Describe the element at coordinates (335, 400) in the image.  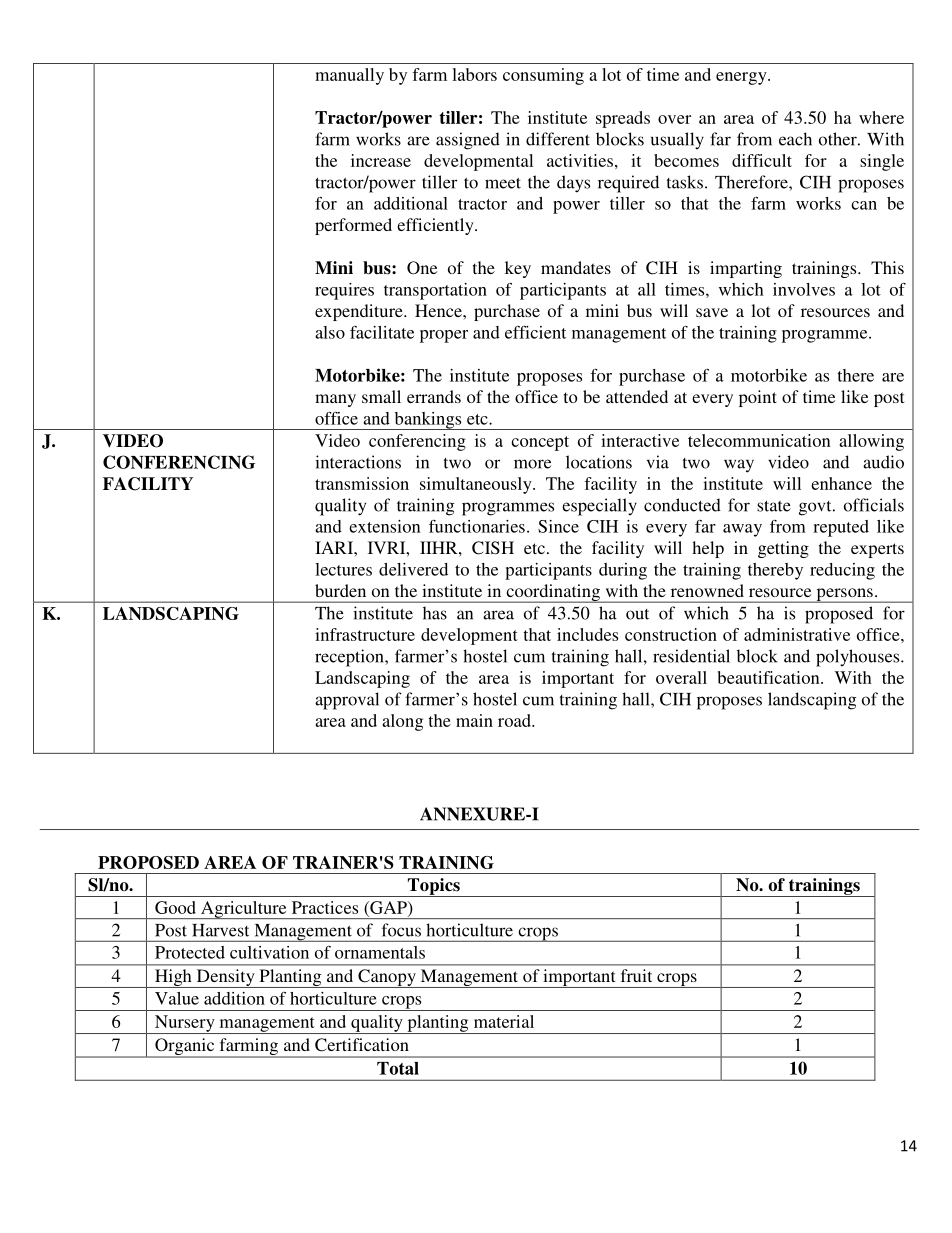
I see `many` at that location.
